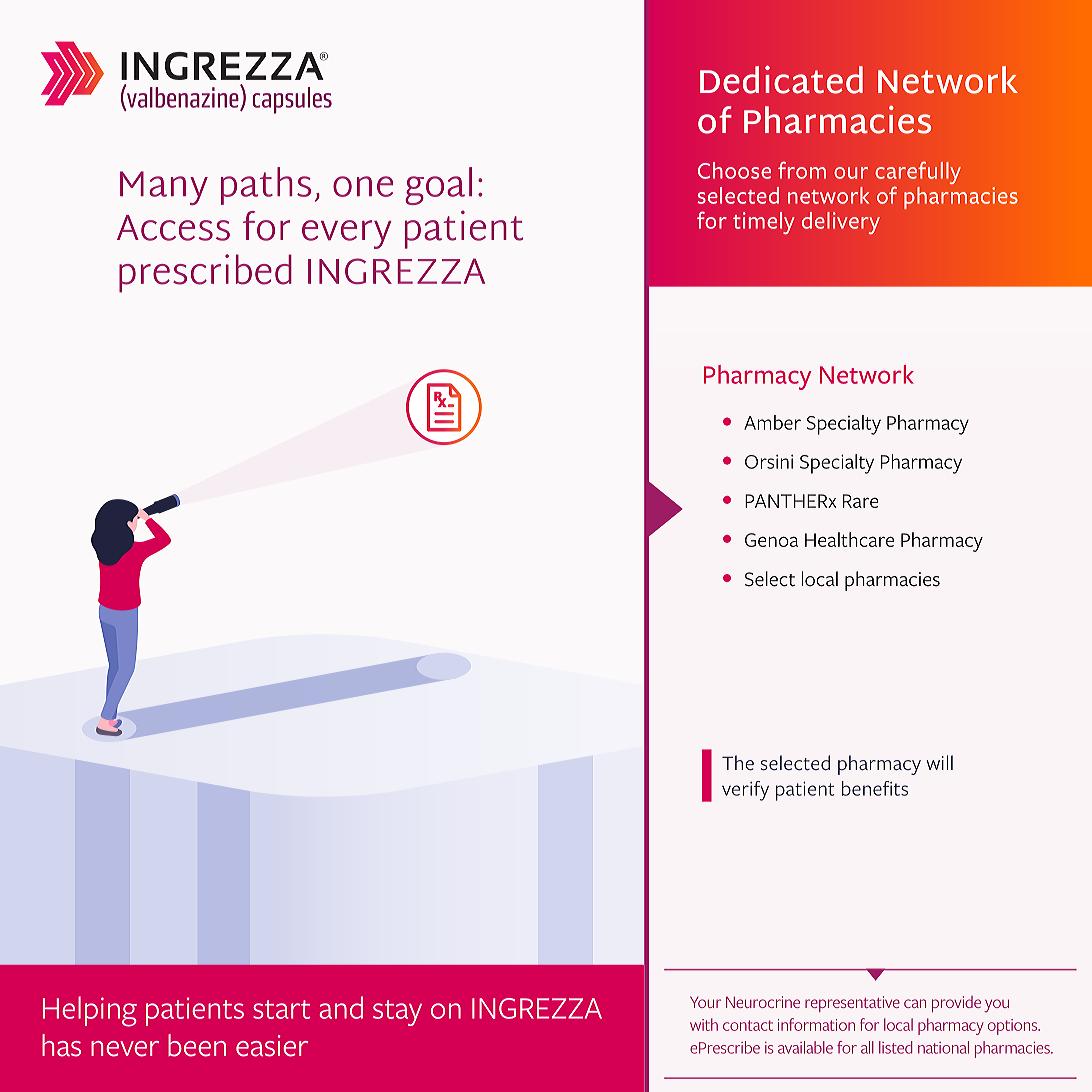  What do you see at coordinates (438, 186) in the document?
I see `goal` at bounding box center [438, 186].
